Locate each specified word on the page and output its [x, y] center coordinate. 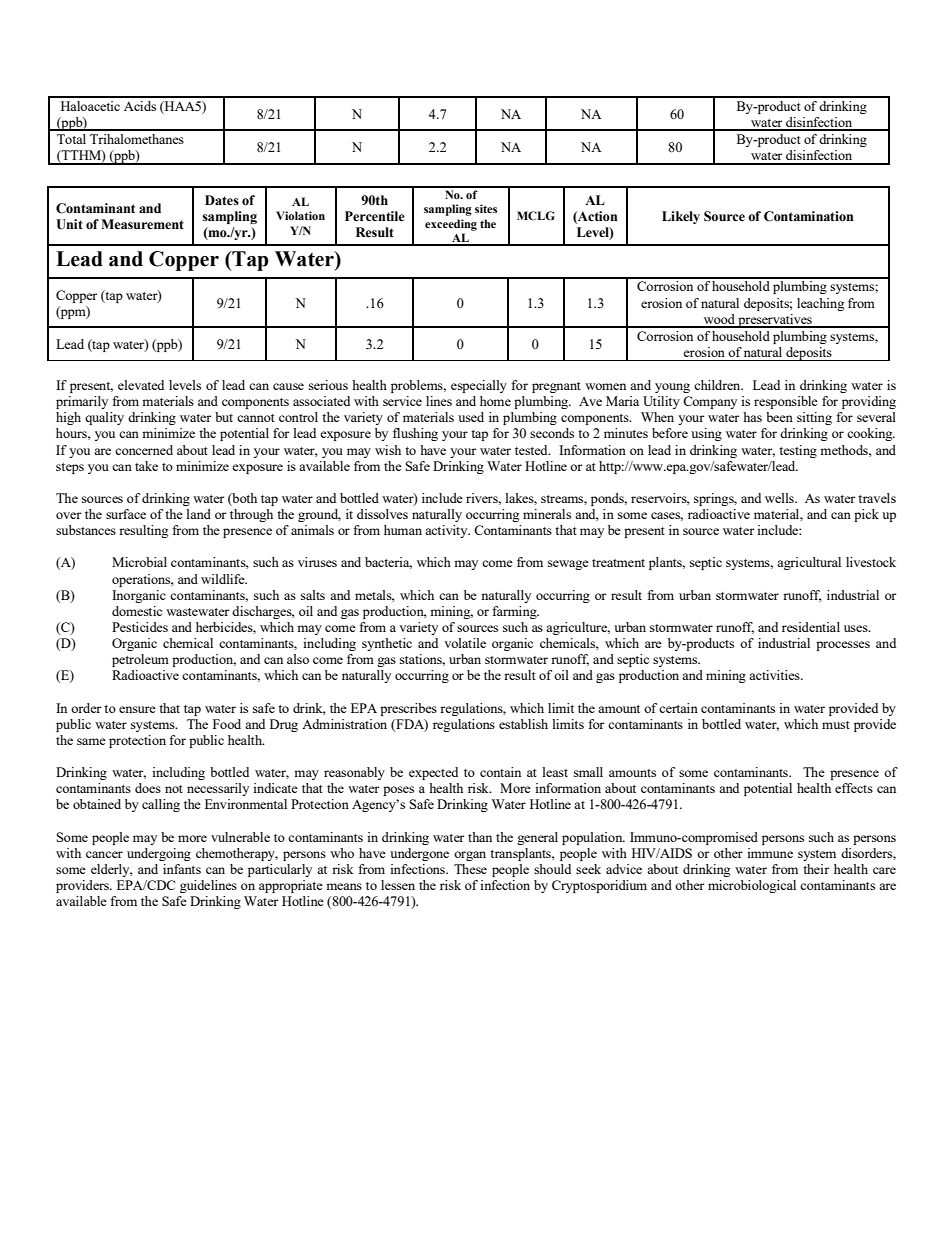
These [470, 869]
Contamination [809, 216]
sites [486, 208]
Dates [222, 200]
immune [770, 853]
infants [182, 869]
